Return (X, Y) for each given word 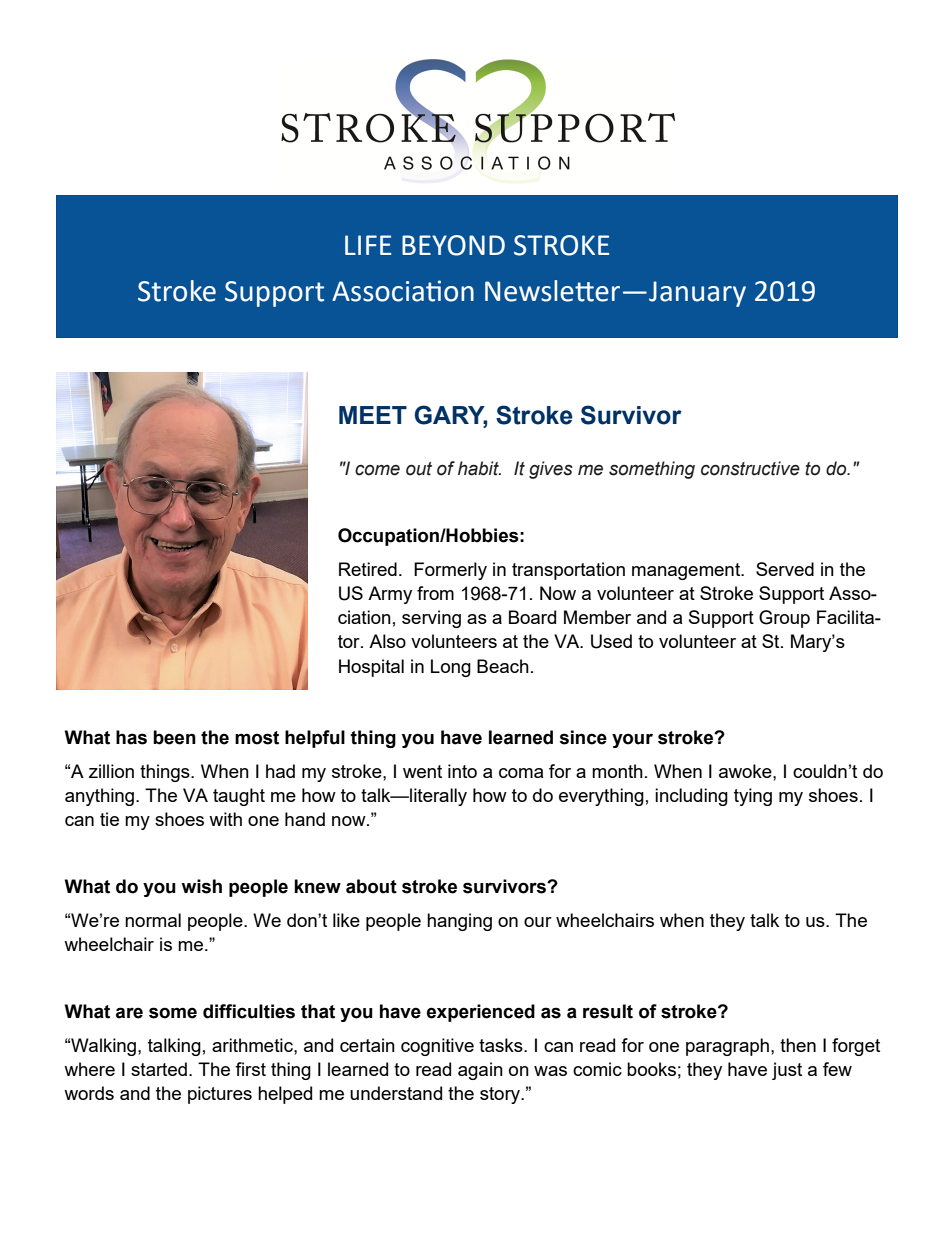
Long (451, 668)
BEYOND (453, 245)
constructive (750, 468)
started (159, 1069)
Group (784, 619)
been (174, 737)
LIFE (368, 245)
